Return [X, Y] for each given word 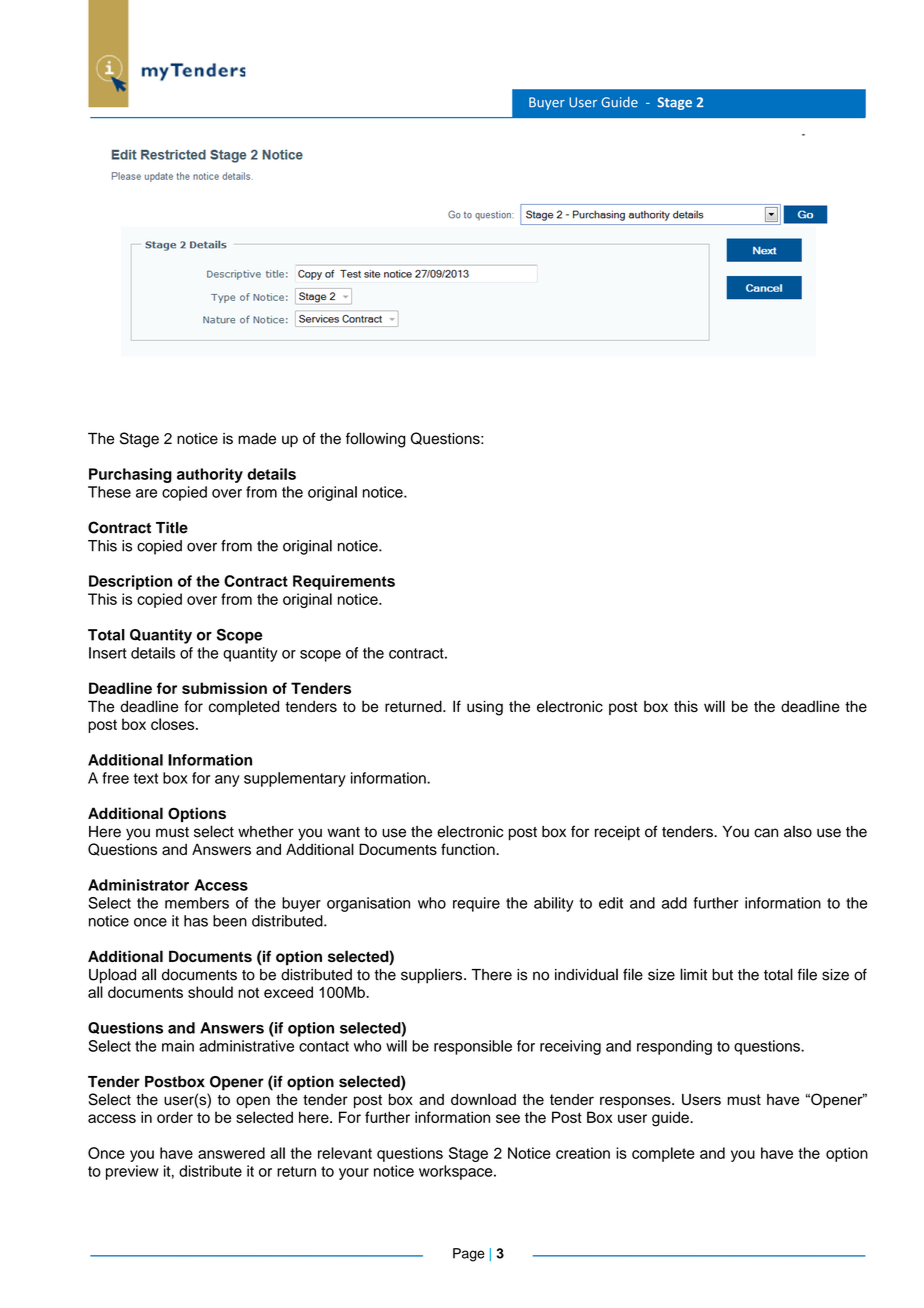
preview [132, 1172]
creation [583, 1153]
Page [469, 1255]
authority [210, 475]
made [257, 439]
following [376, 440]
